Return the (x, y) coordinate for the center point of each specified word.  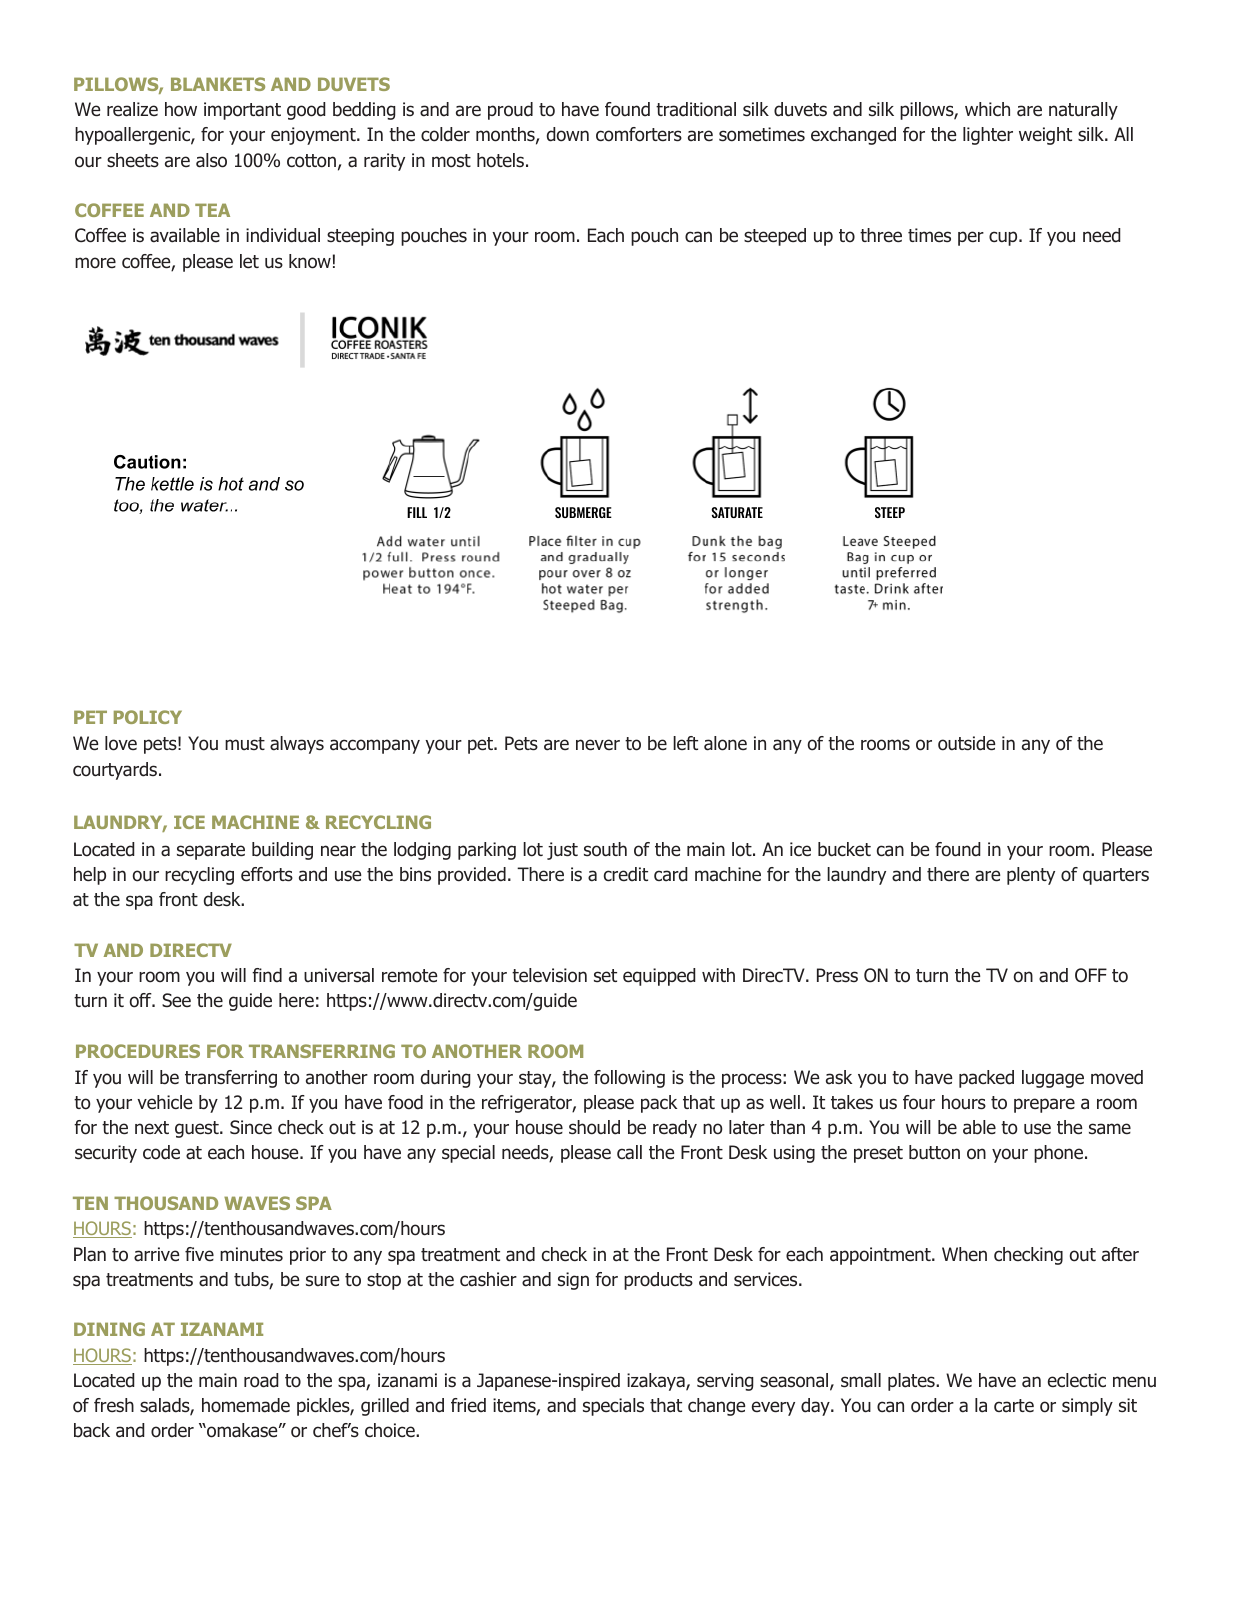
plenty (1031, 876)
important (242, 111)
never (598, 744)
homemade (246, 1405)
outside (966, 743)
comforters (639, 134)
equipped (659, 977)
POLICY (148, 717)
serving (725, 1382)
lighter (988, 136)
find (267, 975)
